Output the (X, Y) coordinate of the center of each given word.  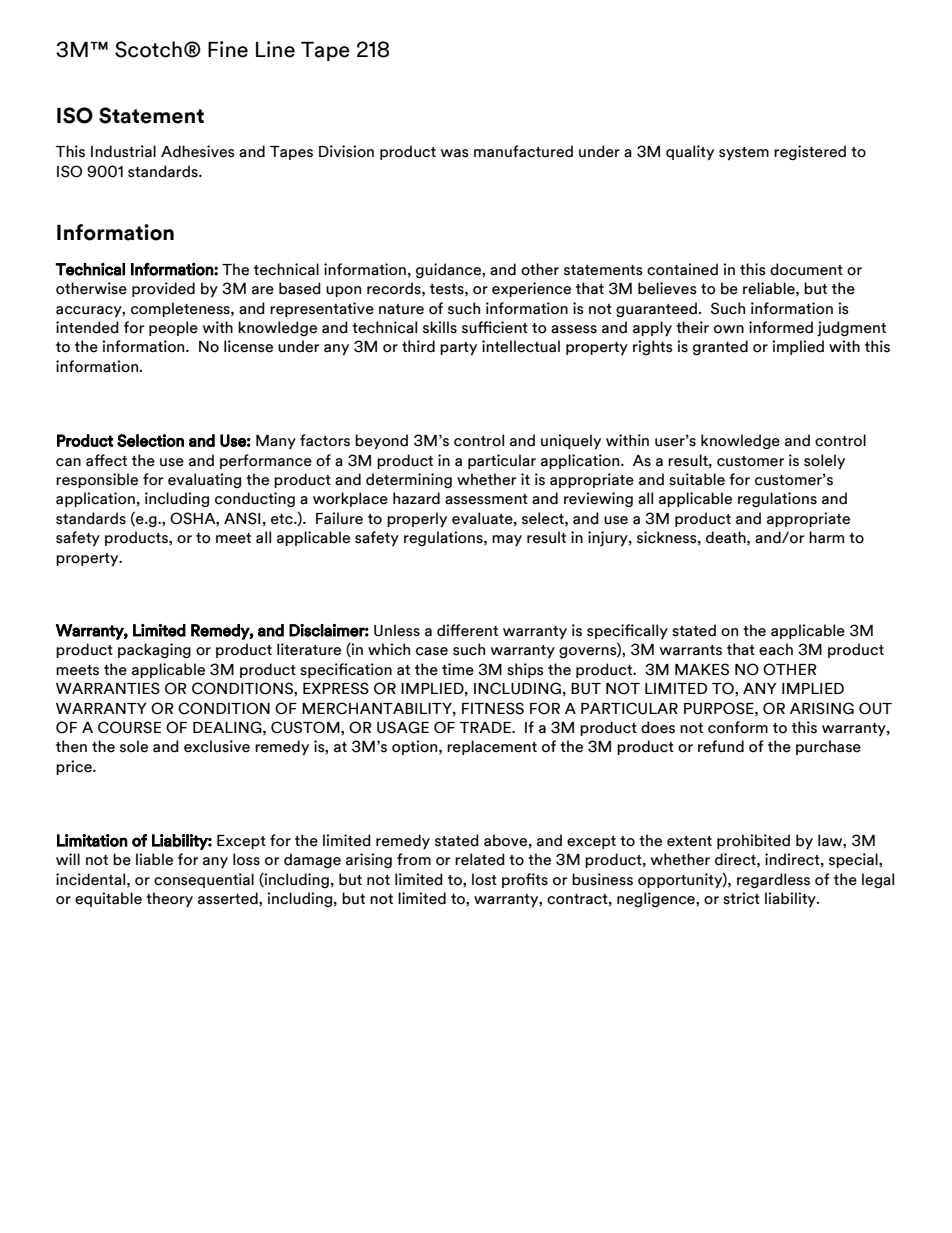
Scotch (148, 49)
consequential (204, 880)
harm (826, 537)
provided (163, 289)
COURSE (129, 727)
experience (531, 289)
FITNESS (493, 708)
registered (810, 153)
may (507, 541)
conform (738, 727)
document (806, 269)
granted (720, 348)
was (455, 153)
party (458, 349)
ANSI (242, 518)
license (248, 346)
